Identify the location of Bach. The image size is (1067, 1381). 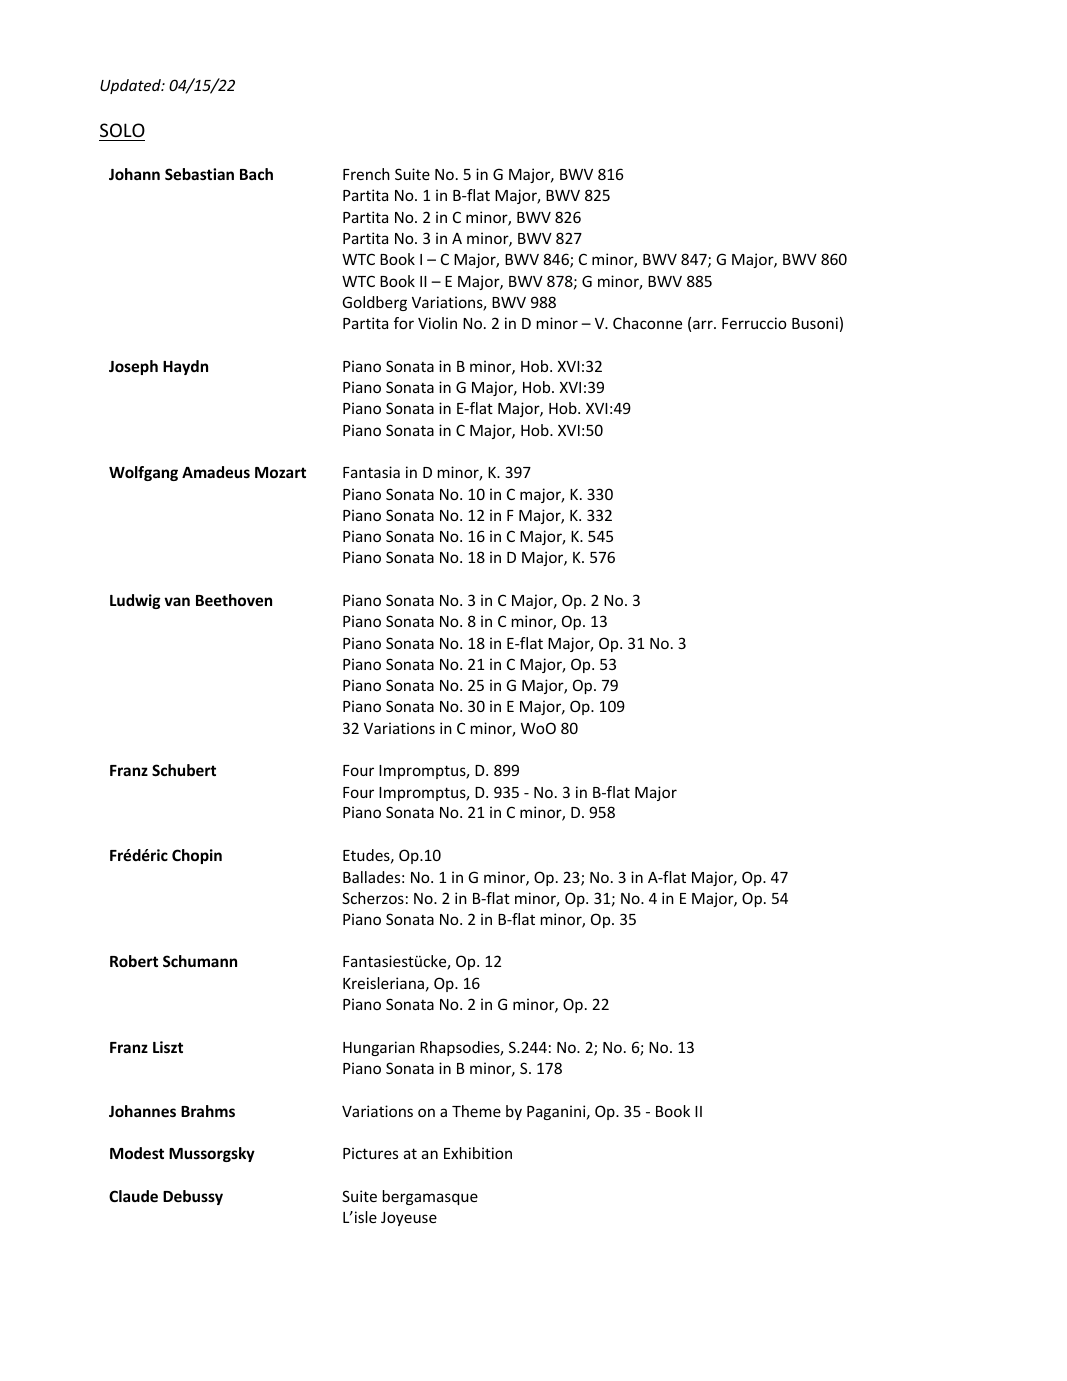
(256, 174).
